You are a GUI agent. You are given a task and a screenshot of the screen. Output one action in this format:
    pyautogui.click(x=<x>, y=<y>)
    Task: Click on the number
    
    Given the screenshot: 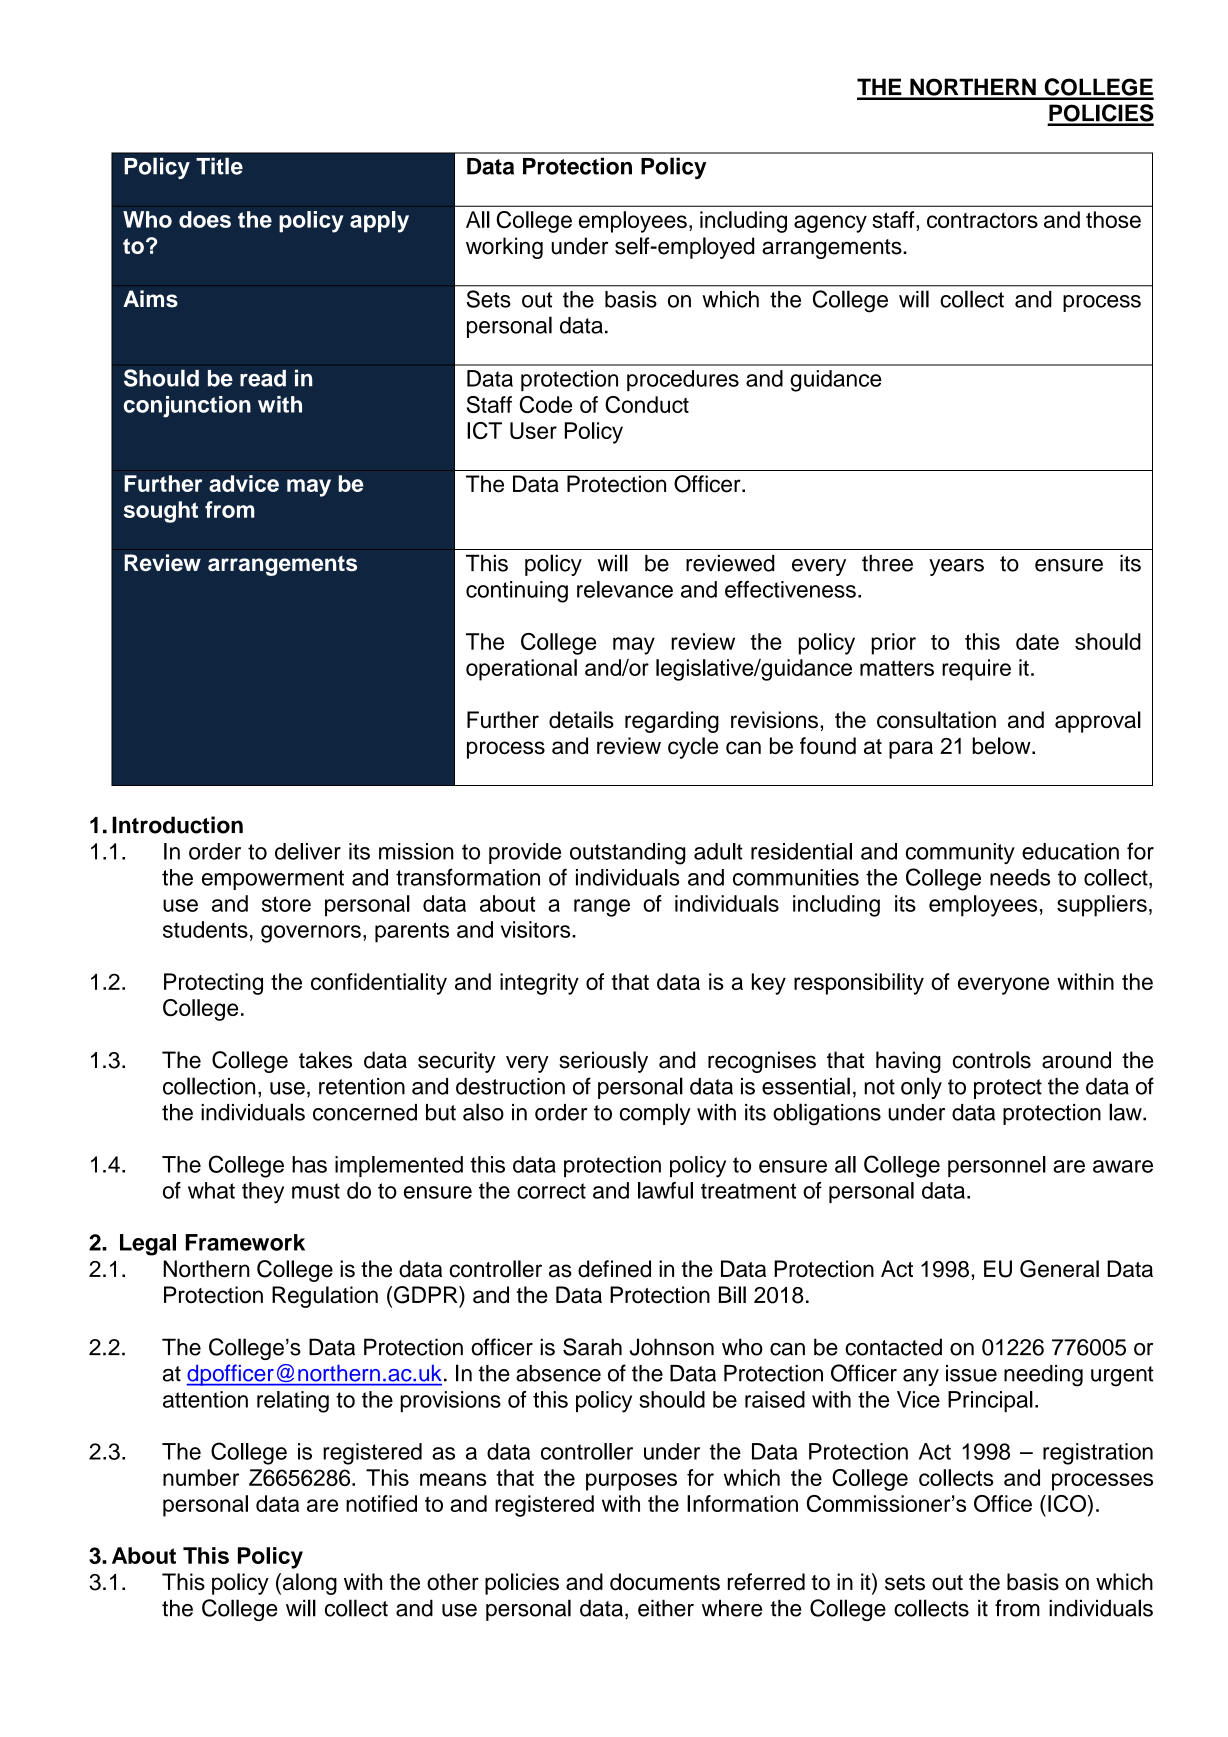 What is the action you would take?
    pyautogui.click(x=201, y=1477)
